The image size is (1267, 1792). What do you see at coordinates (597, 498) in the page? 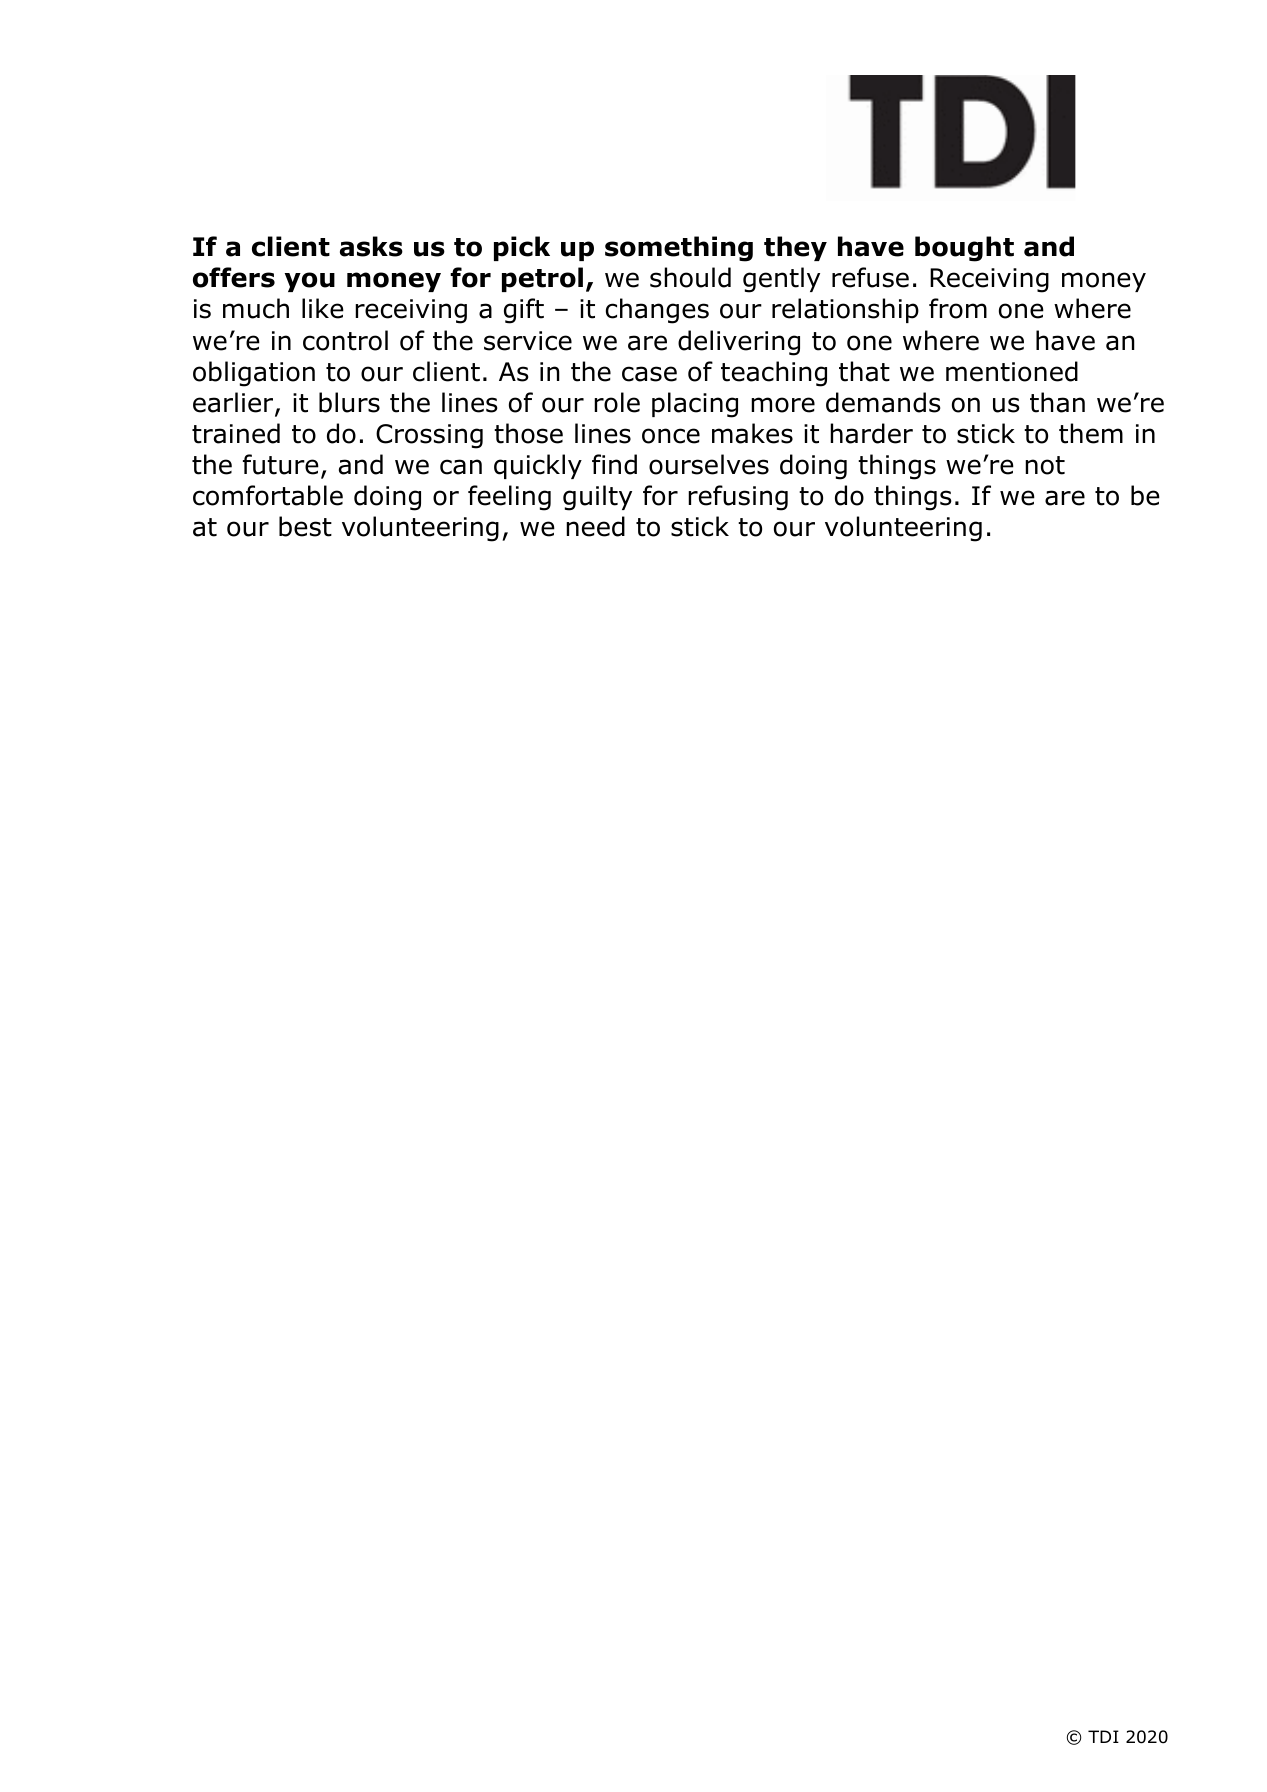
I see `guilty` at bounding box center [597, 498].
